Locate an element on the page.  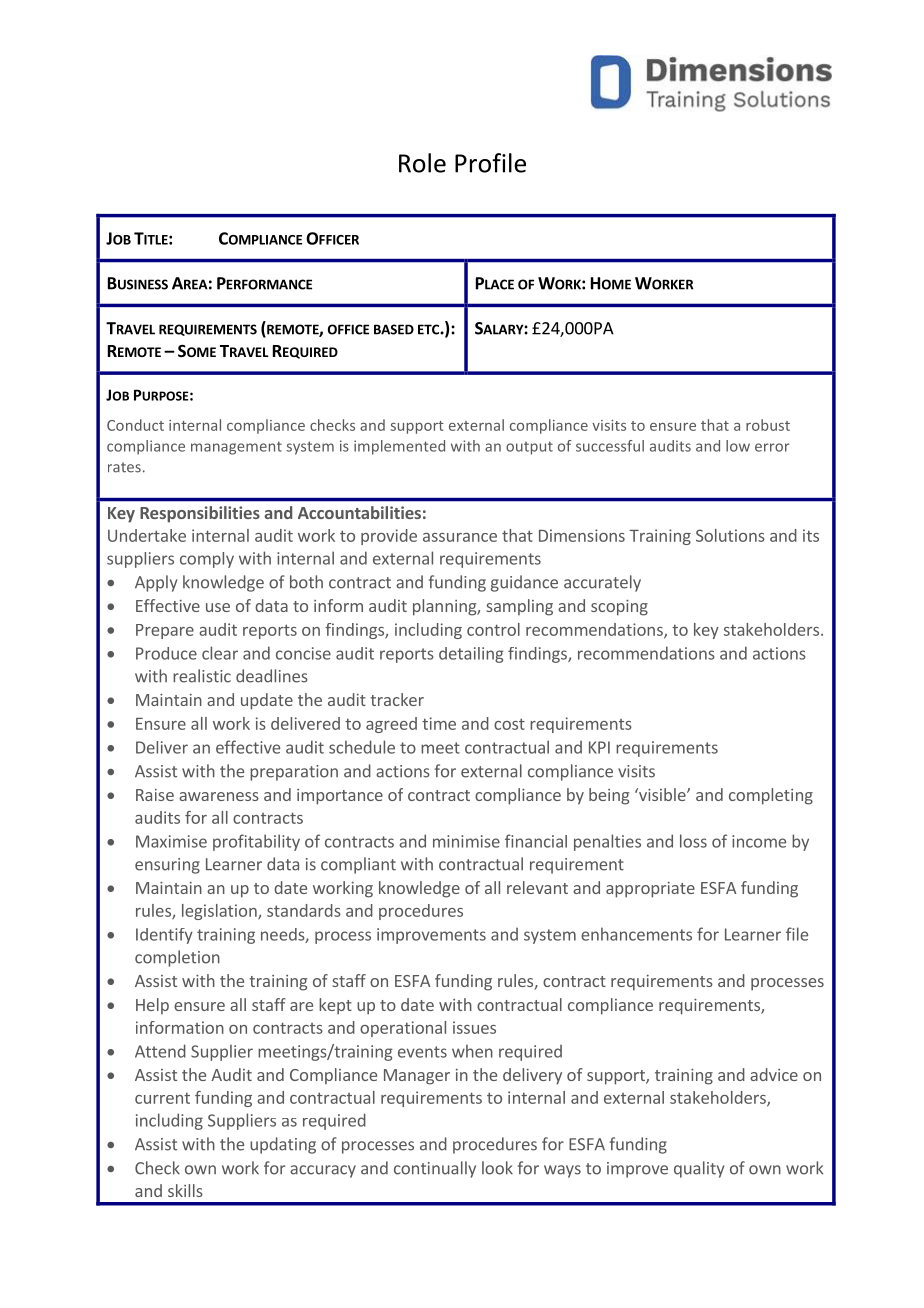
appropriate is located at coordinates (650, 890).
